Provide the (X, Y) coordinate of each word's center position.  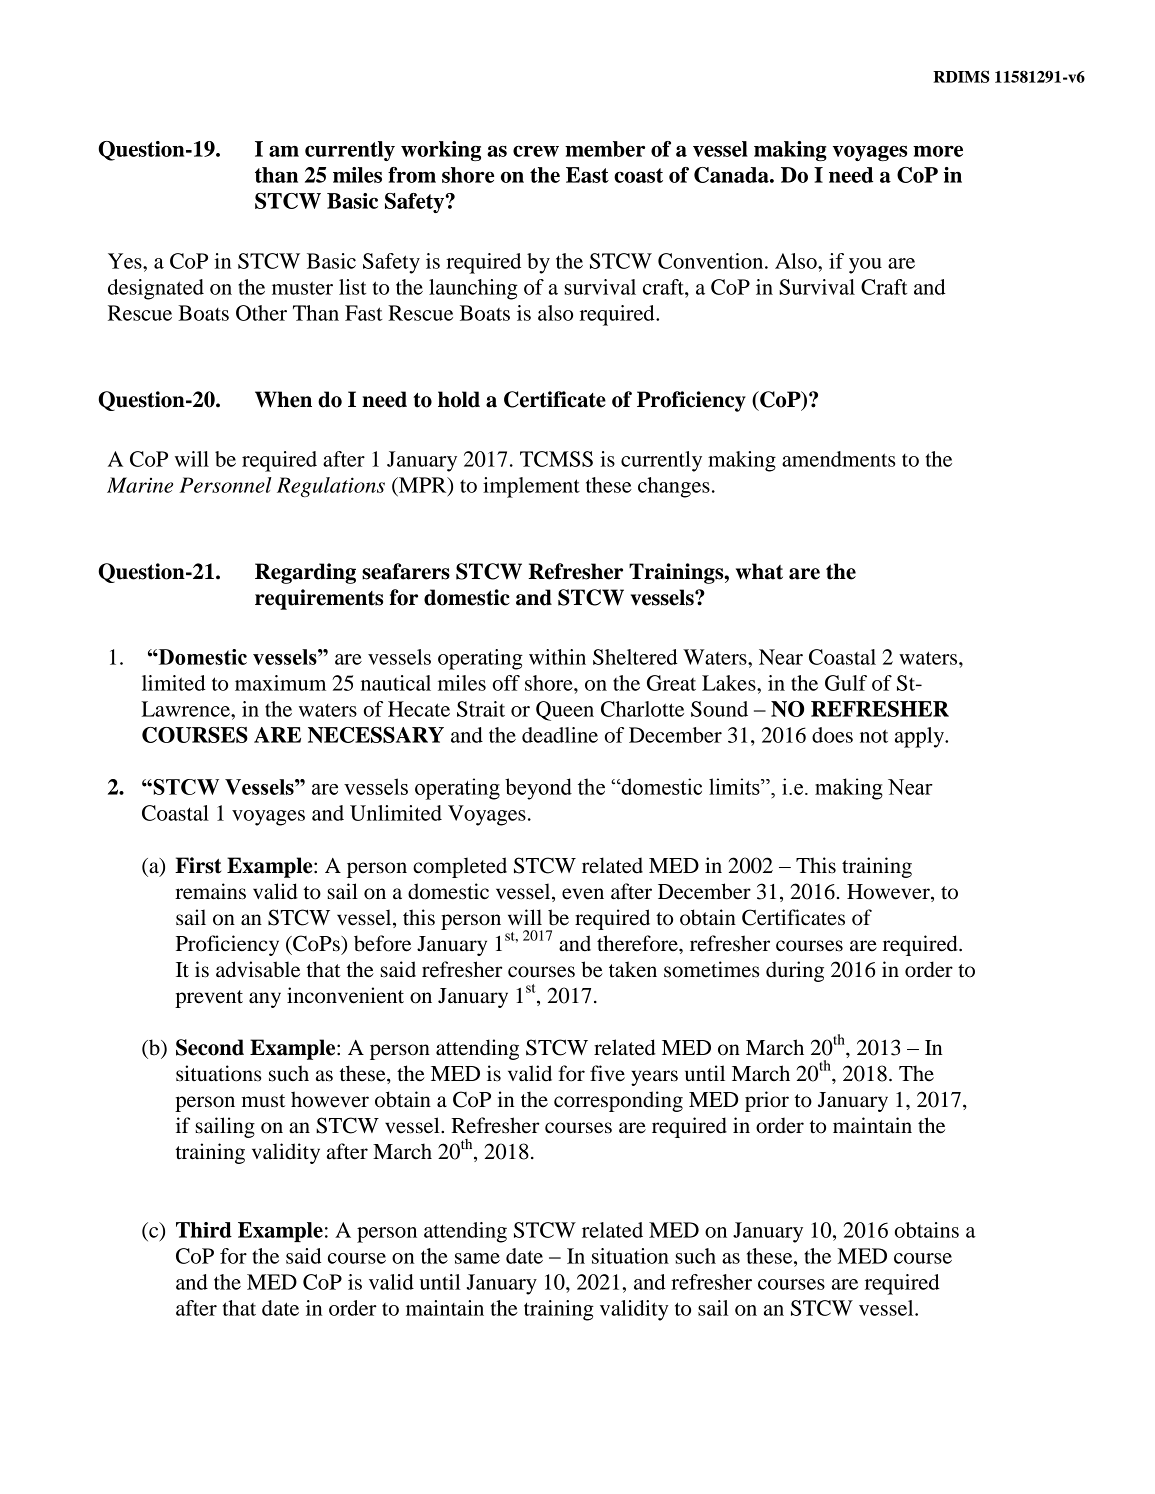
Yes (126, 261)
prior (767, 1101)
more (938, 151)
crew (536, 151)
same (477, 1258)
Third (204, 1230)
